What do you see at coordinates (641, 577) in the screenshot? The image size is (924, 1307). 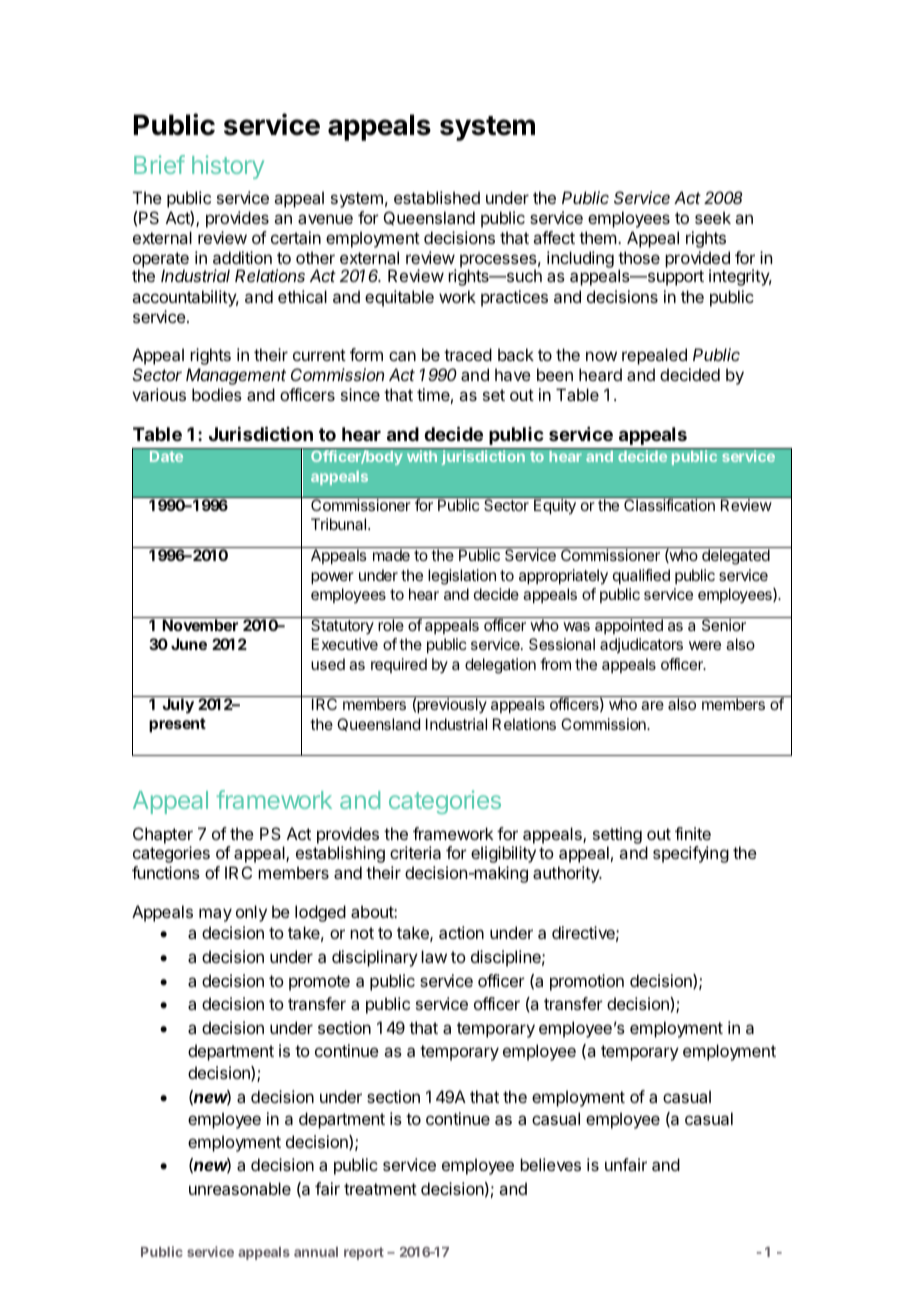 I see `qualified` at bounding box center [641, 577].
